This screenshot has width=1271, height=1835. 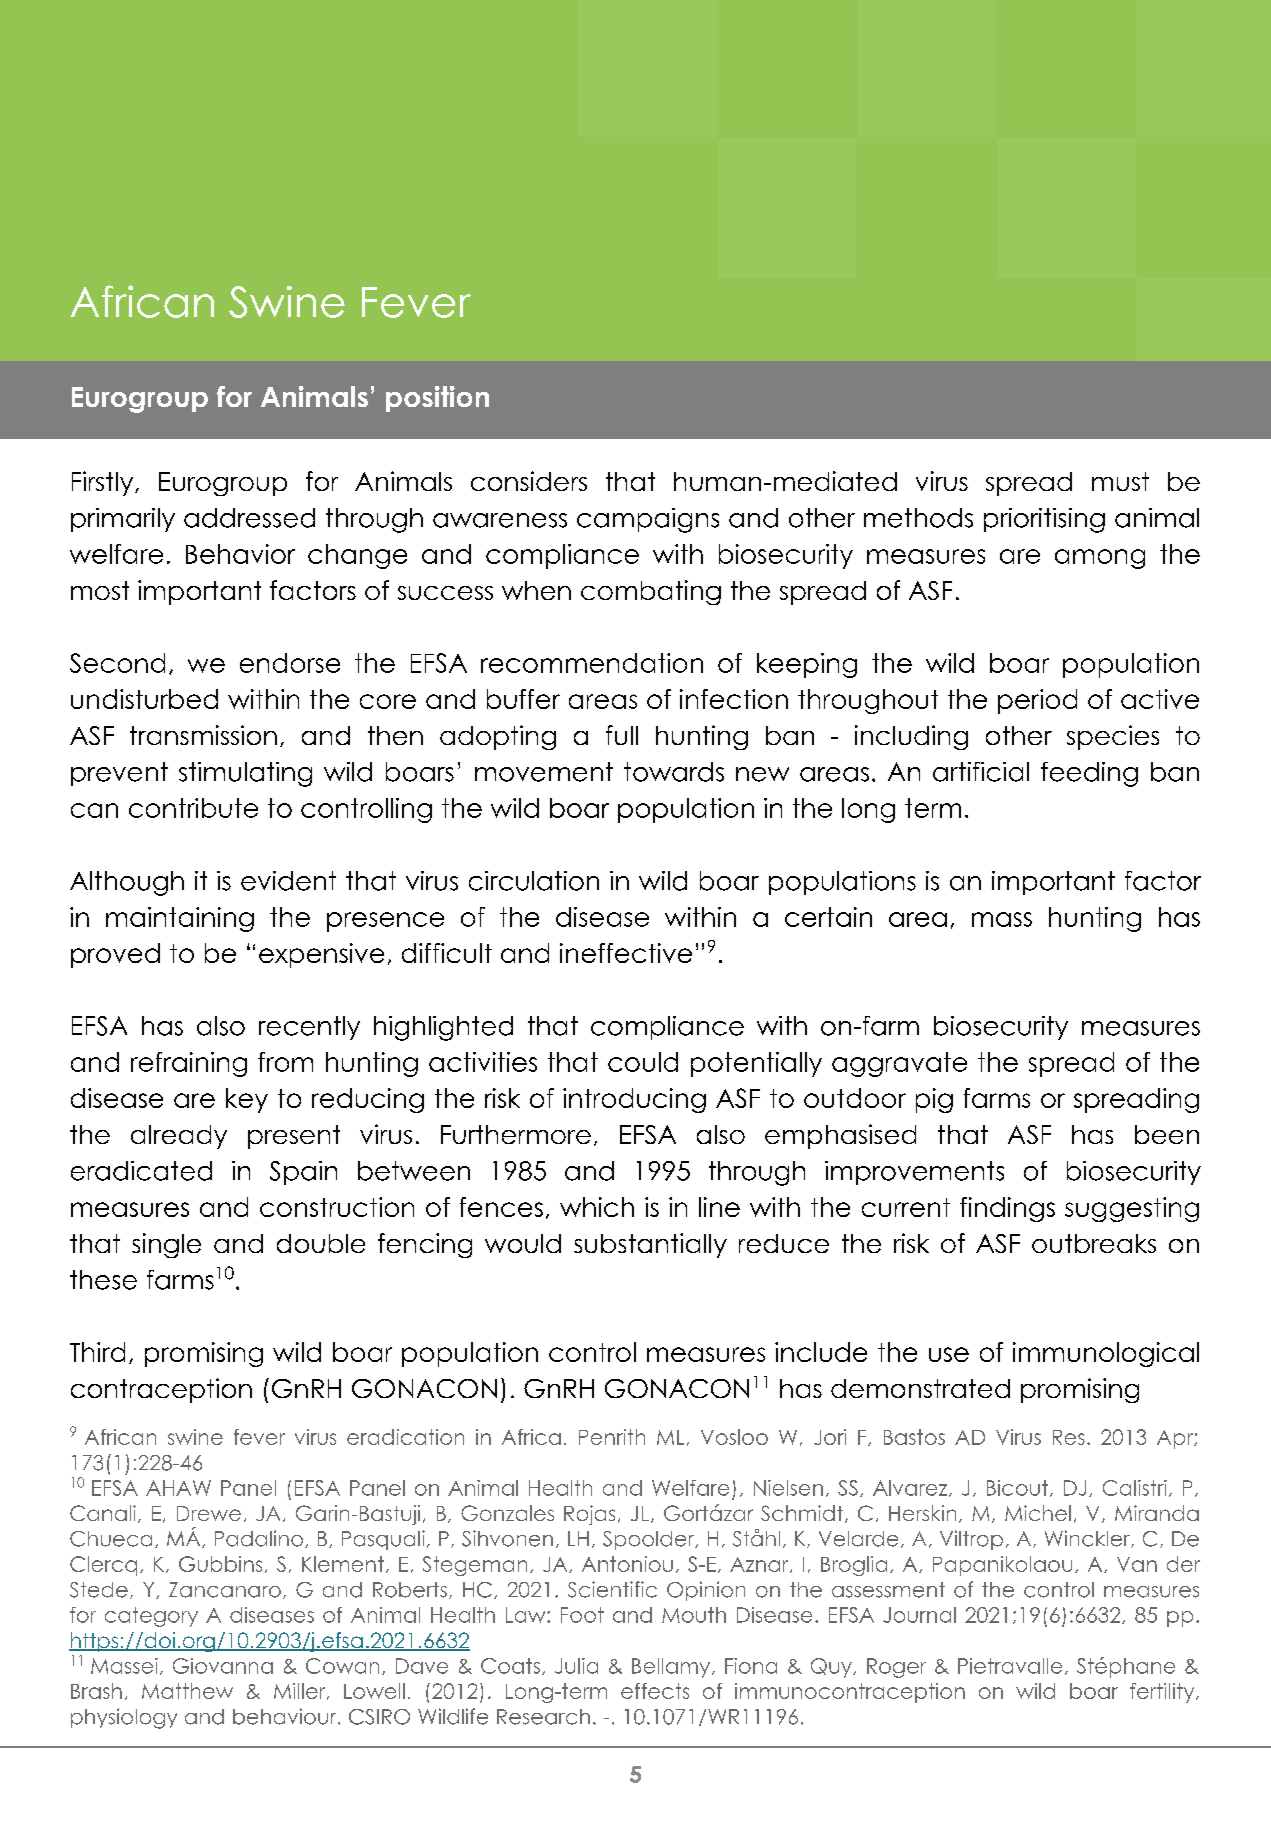 I want to click on circulation, so click(x=534, y=881).
